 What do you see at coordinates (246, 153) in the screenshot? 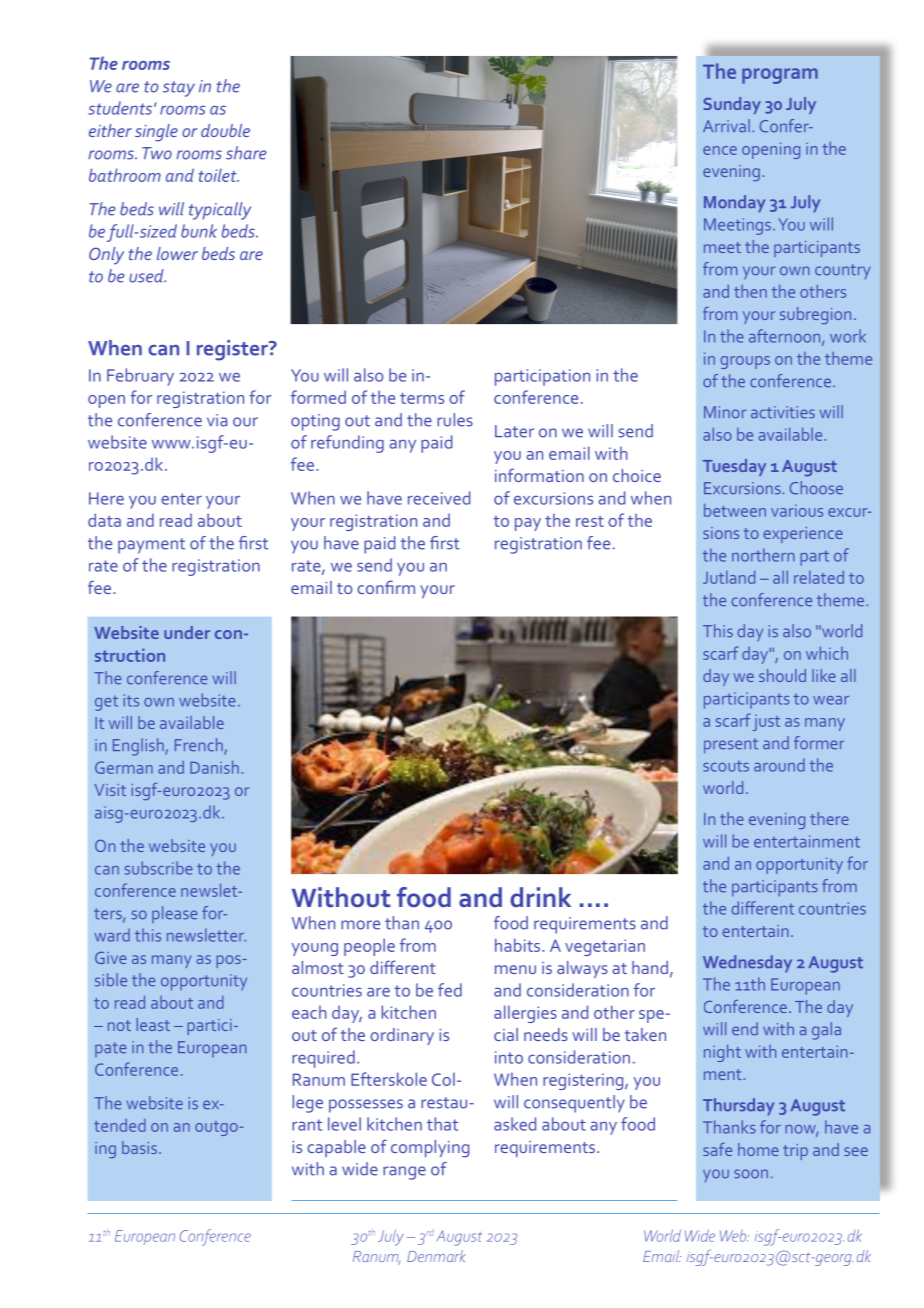
I see `share` at bounding box center [246, 153].
